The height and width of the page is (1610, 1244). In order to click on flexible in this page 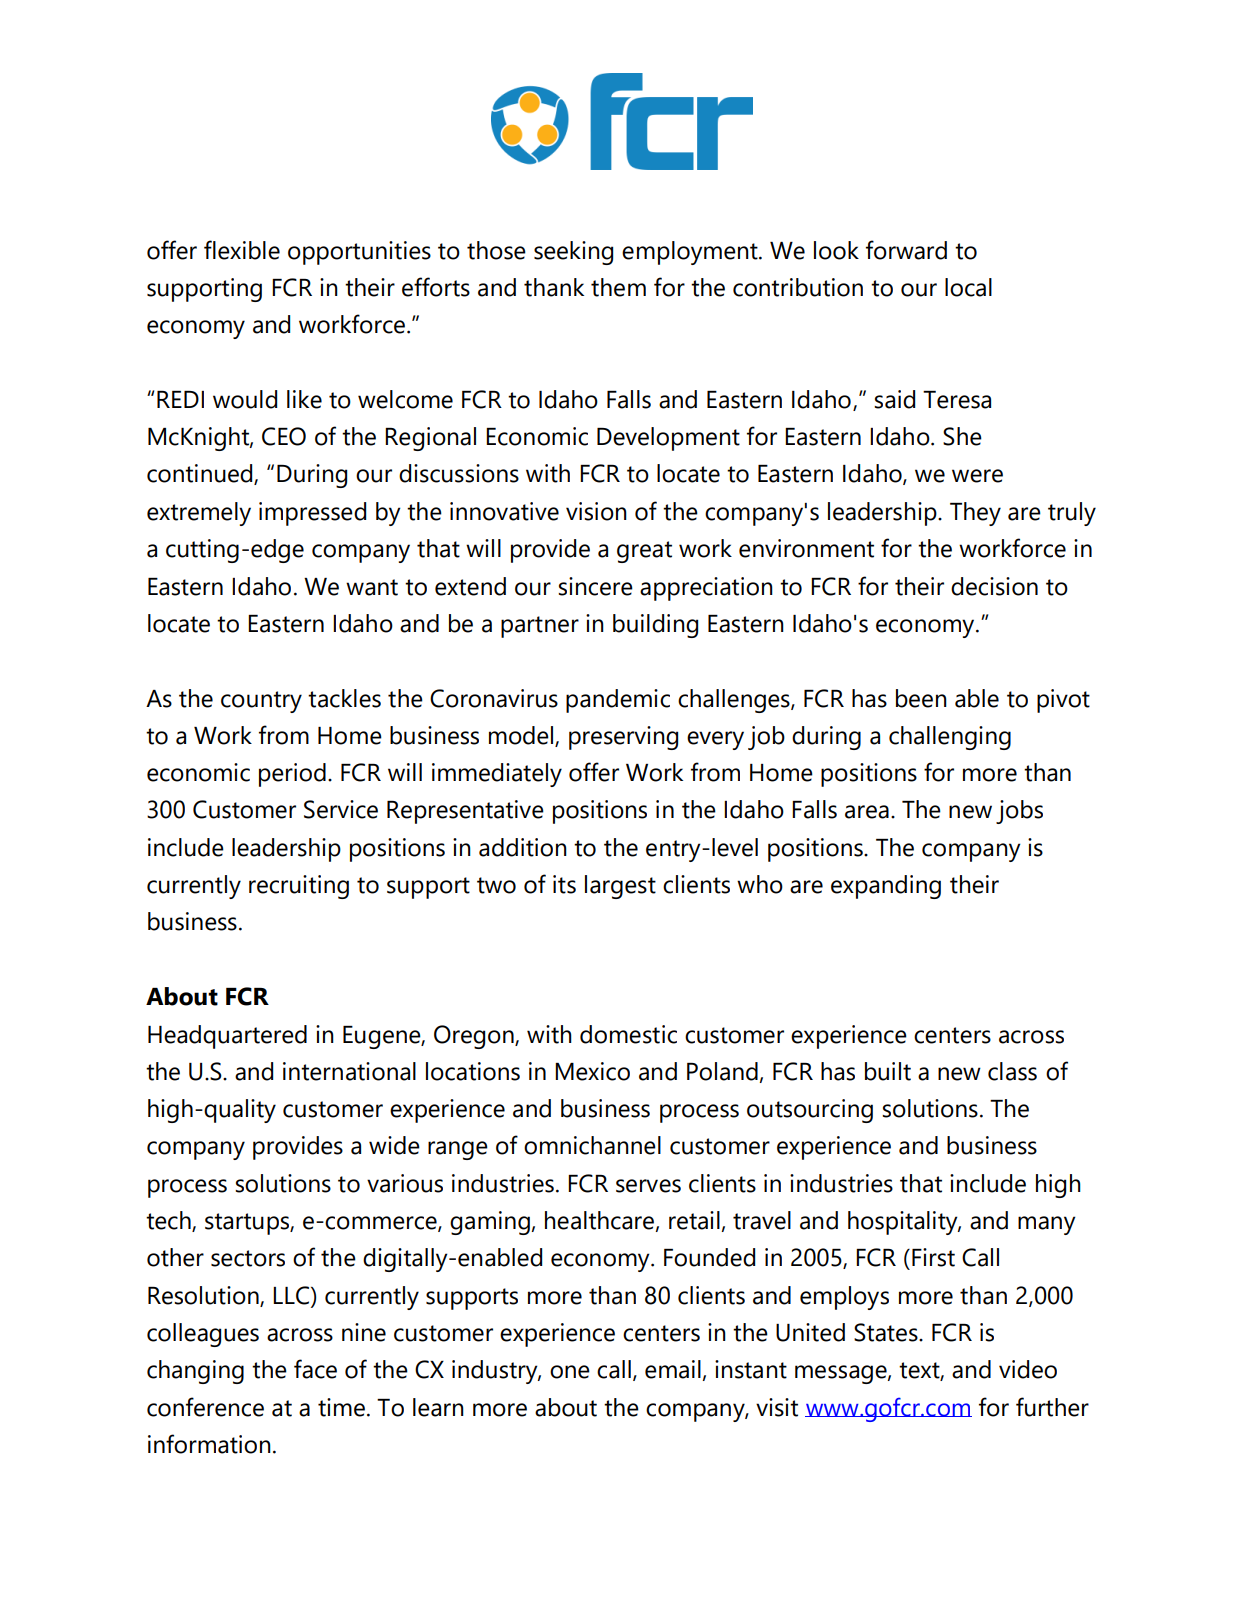, I will do `click(242, 250)`.
